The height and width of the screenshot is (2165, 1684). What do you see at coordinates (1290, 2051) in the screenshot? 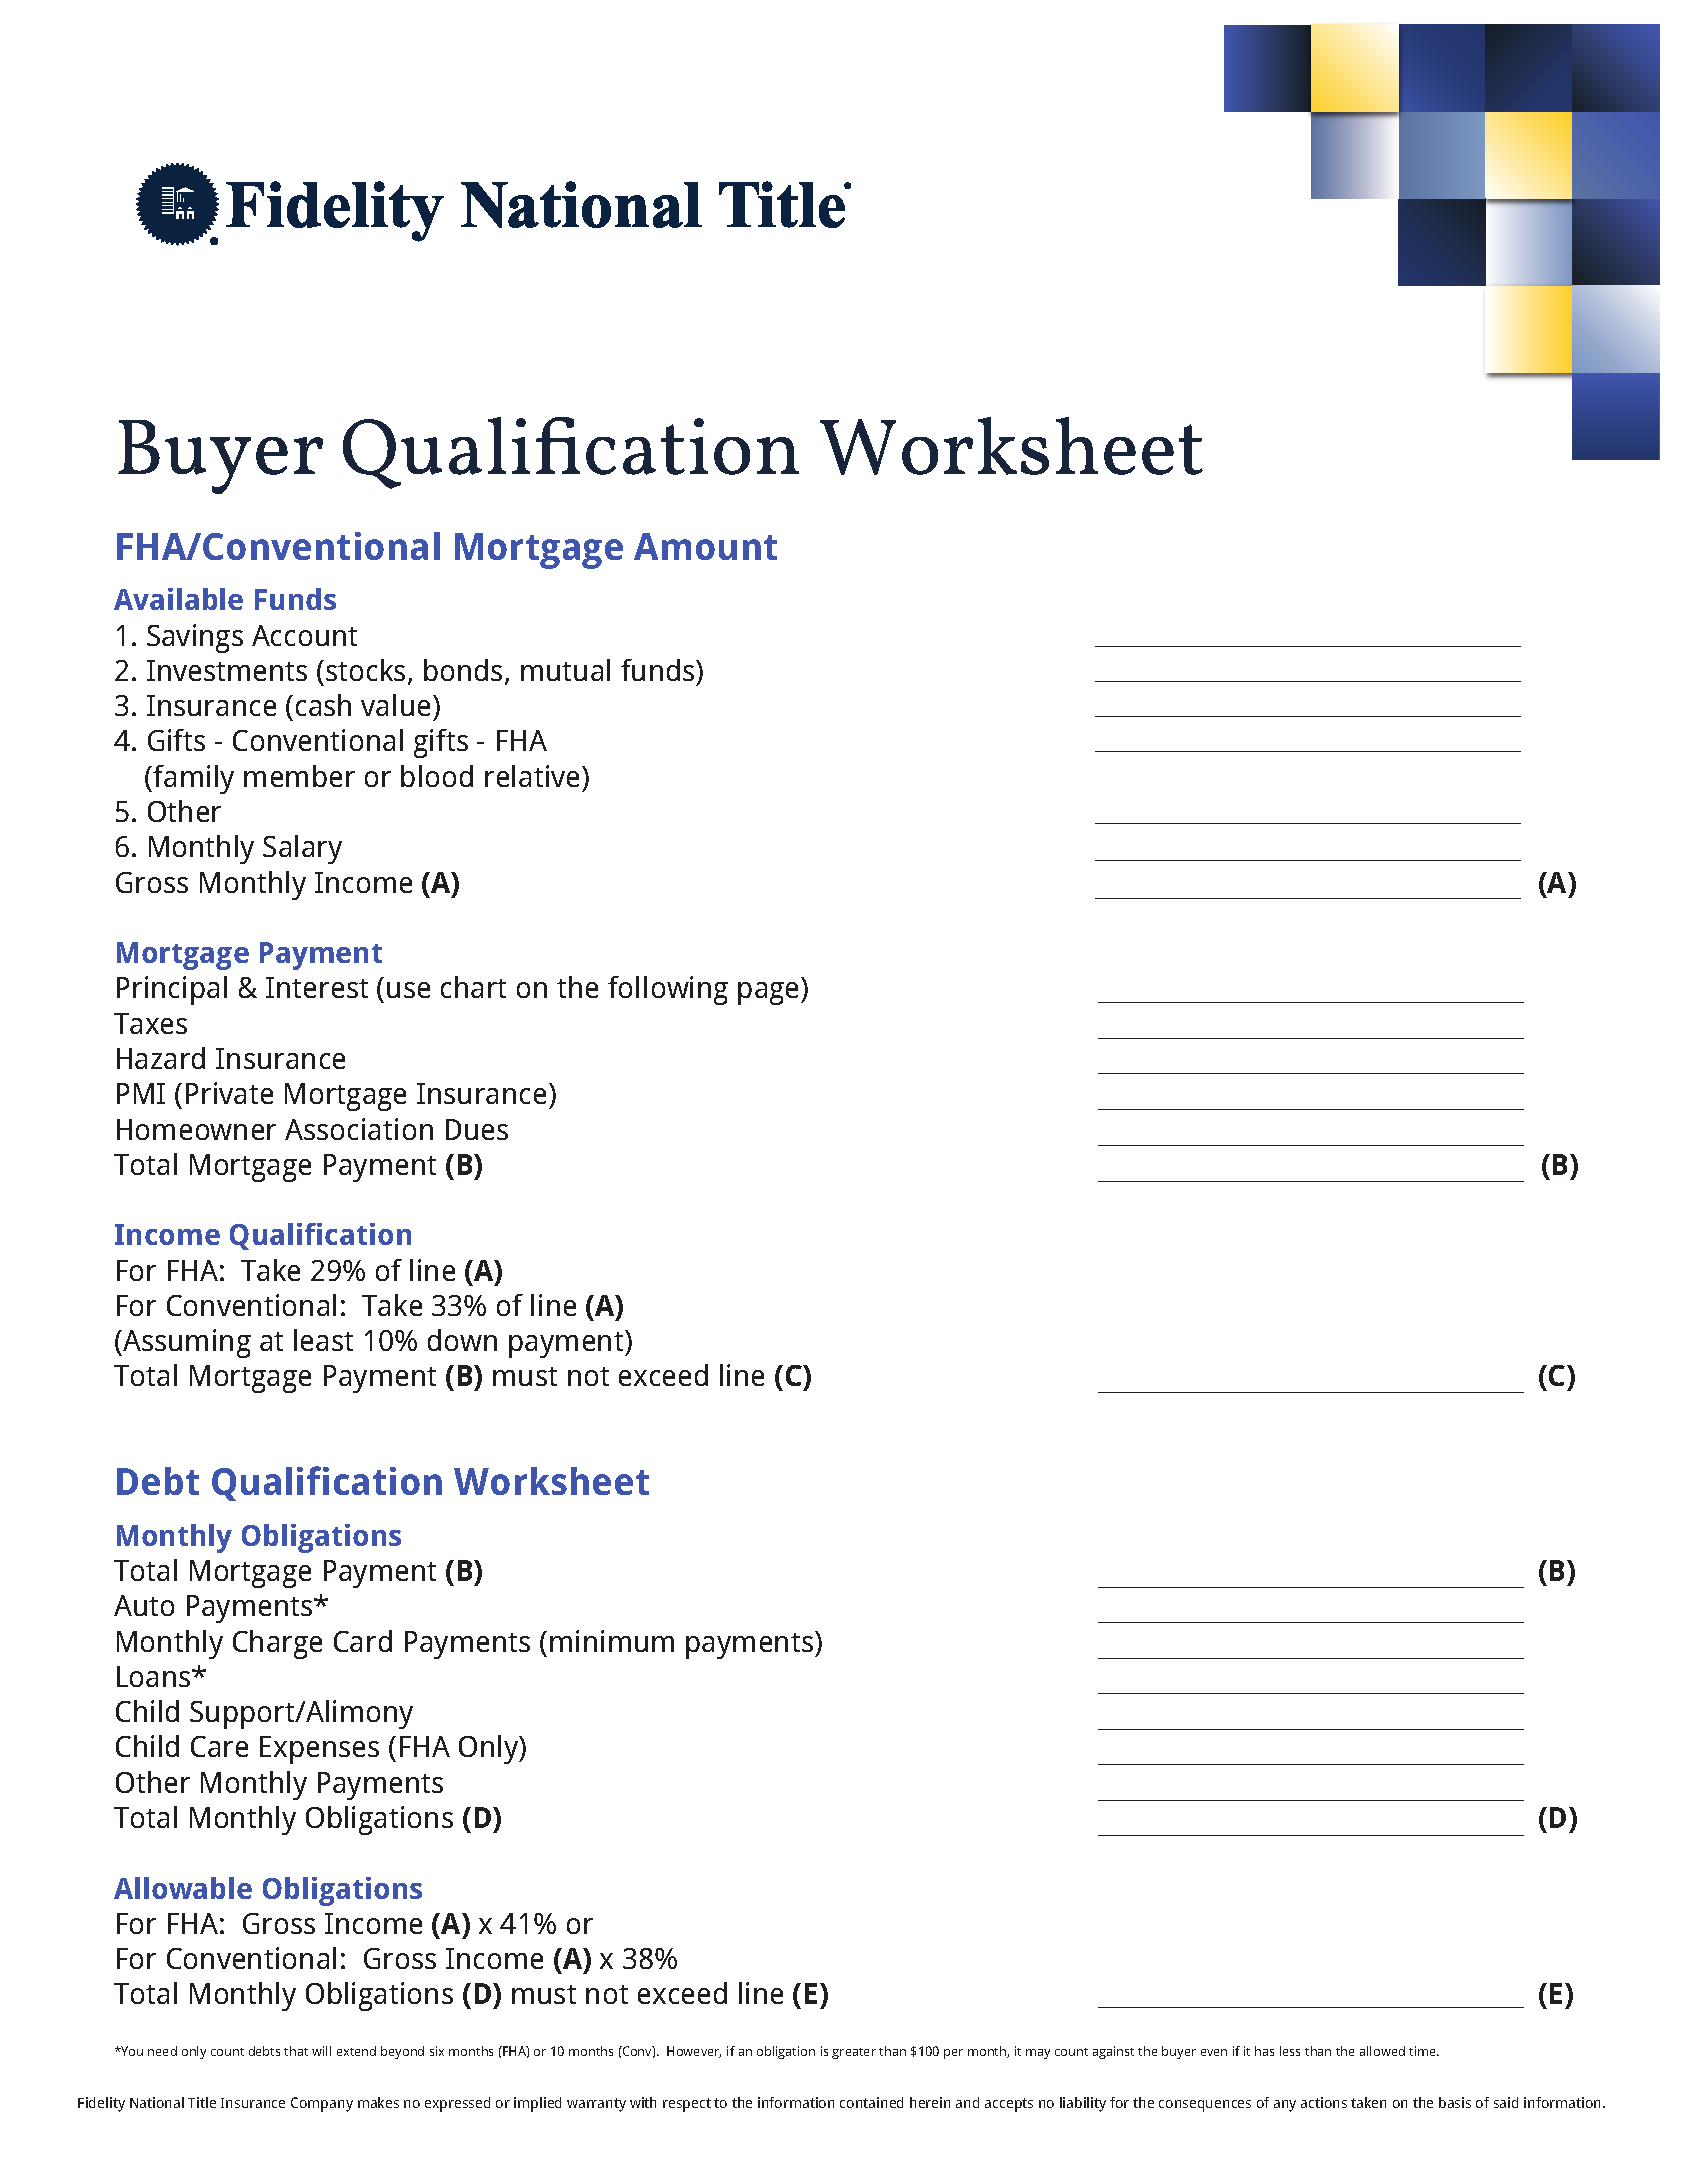
I see `less` at bounding box center [1290, 2051].
